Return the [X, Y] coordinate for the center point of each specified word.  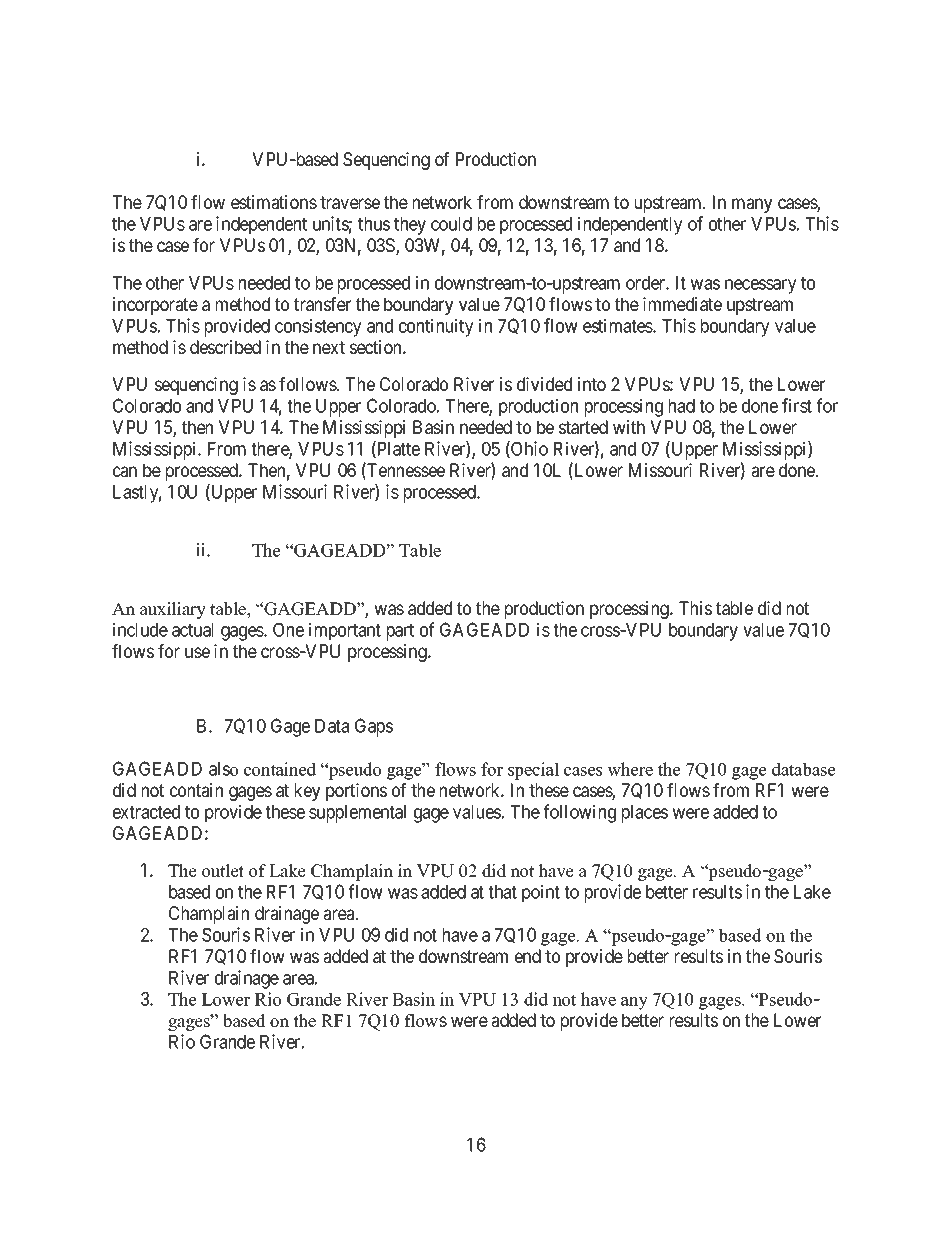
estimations [274, 202]
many [752, 205]
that [502, 892]
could [451, 224]
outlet [223, 871]
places [645, 814]
